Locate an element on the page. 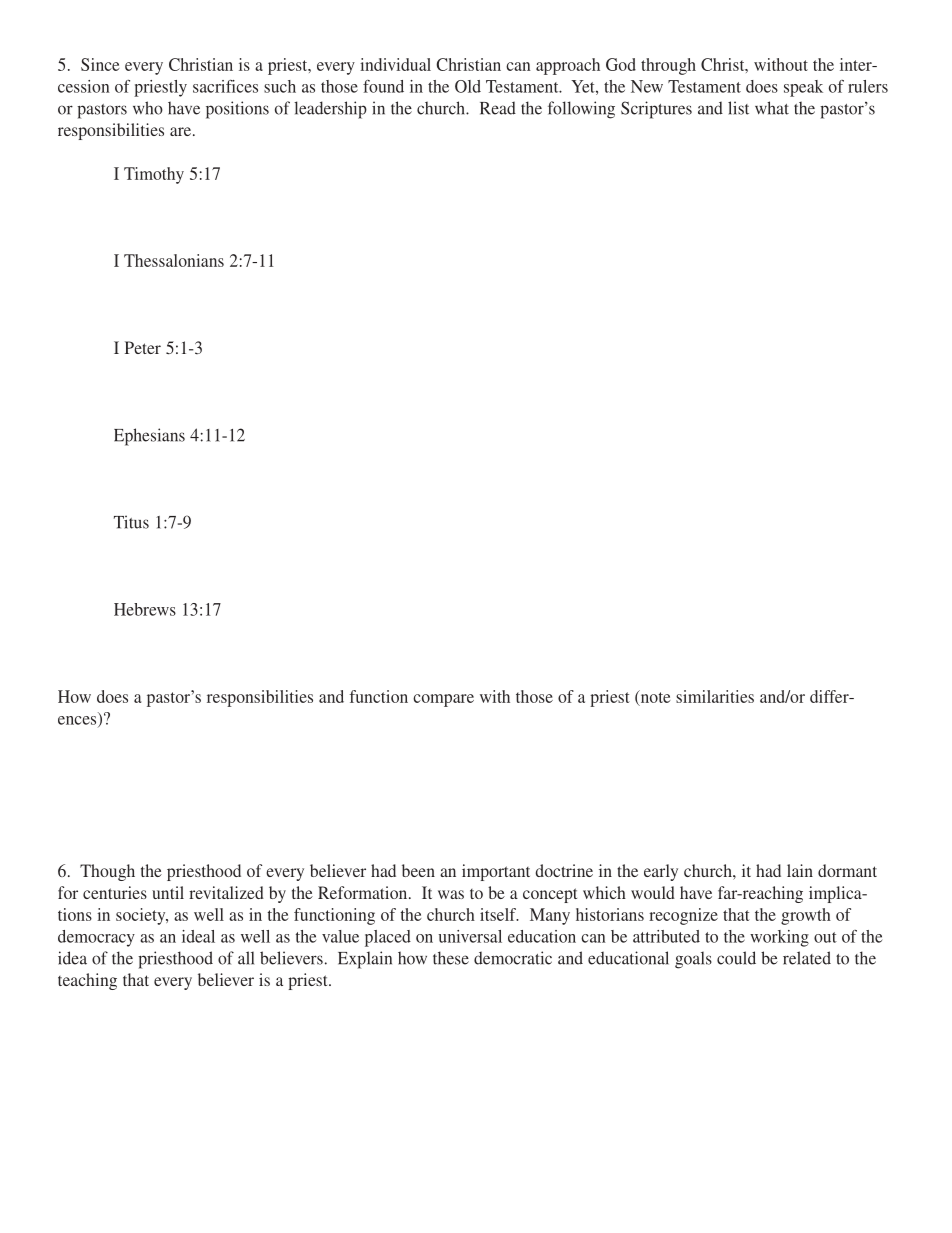 This page has height=1233, width=952. list is located at coordinates (738, 108).
